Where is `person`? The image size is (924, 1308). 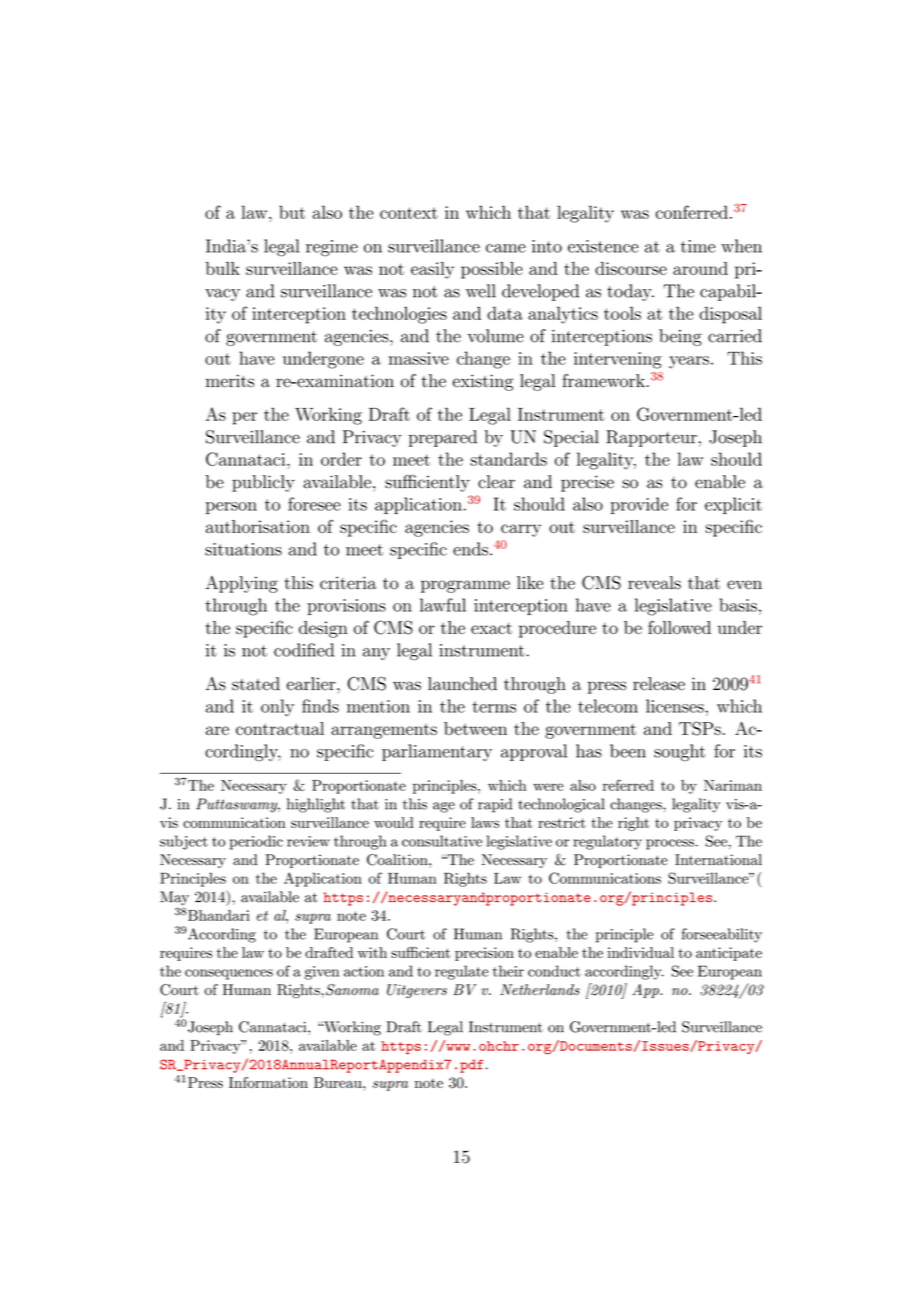 person is located at coordinates (231, 508).
